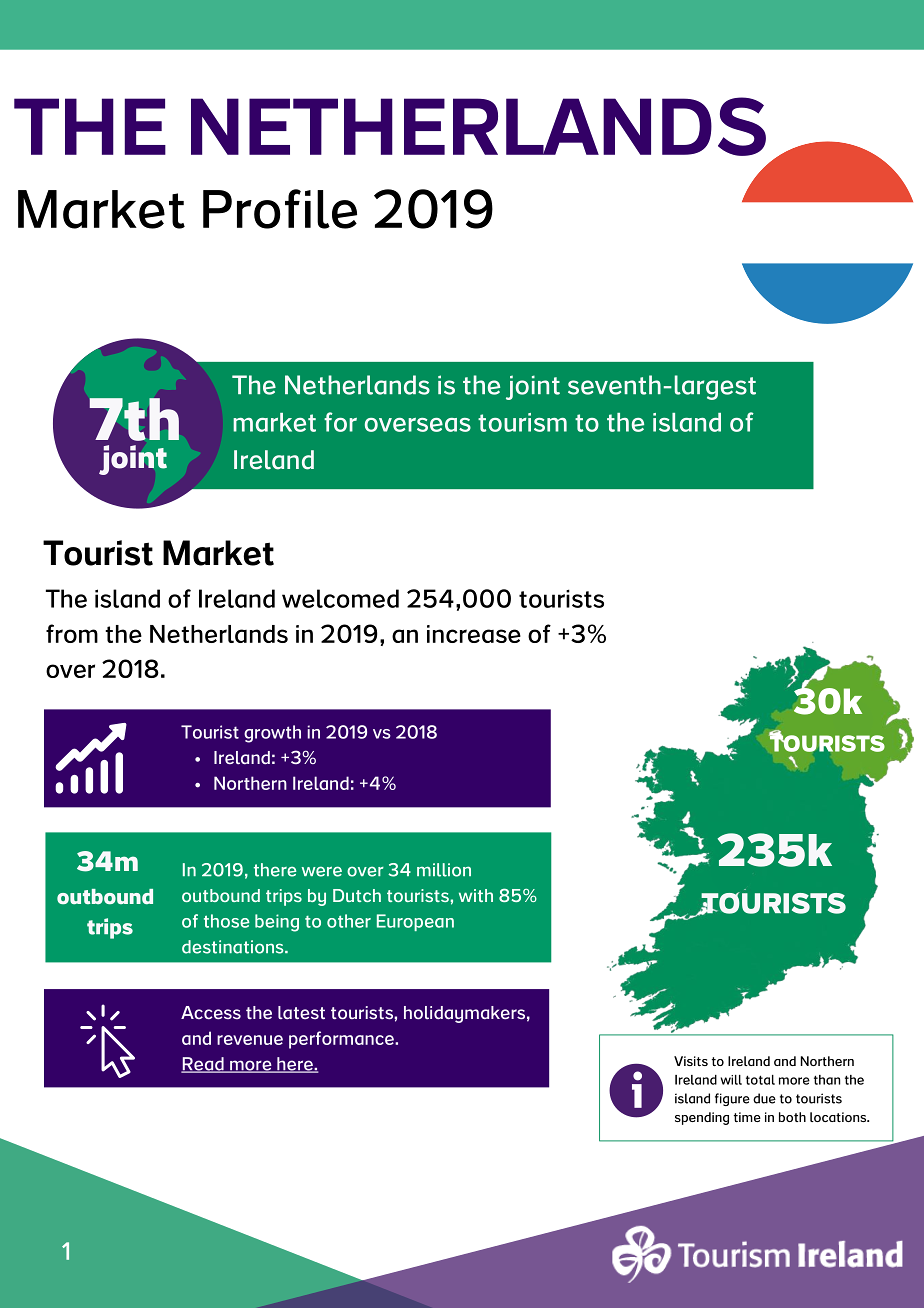  Describe the element at coordinates (227, 921) in the screenshot. I see `those` at that location.
